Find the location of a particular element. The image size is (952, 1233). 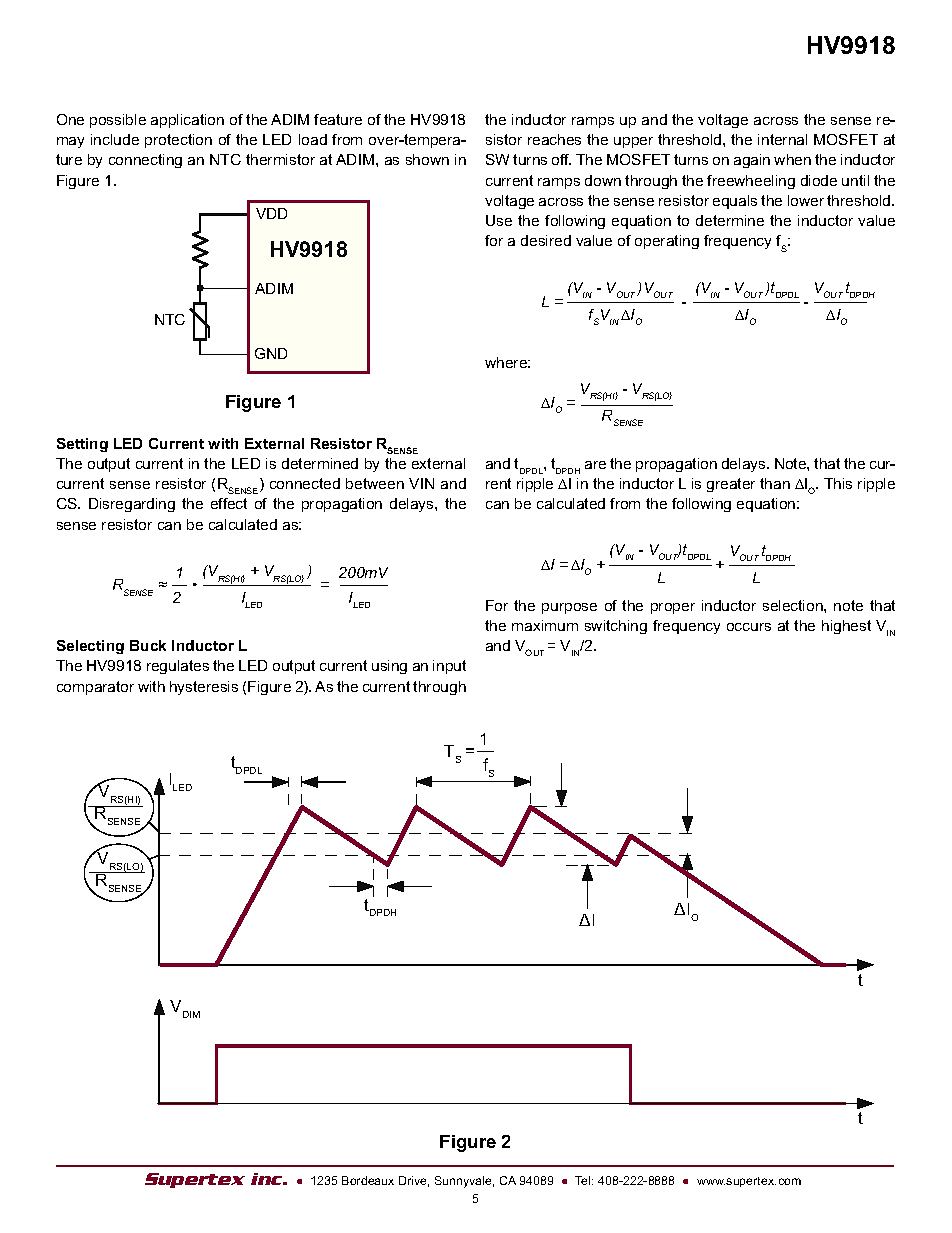

Bordeaux is located at coordinates (368, 1180).
